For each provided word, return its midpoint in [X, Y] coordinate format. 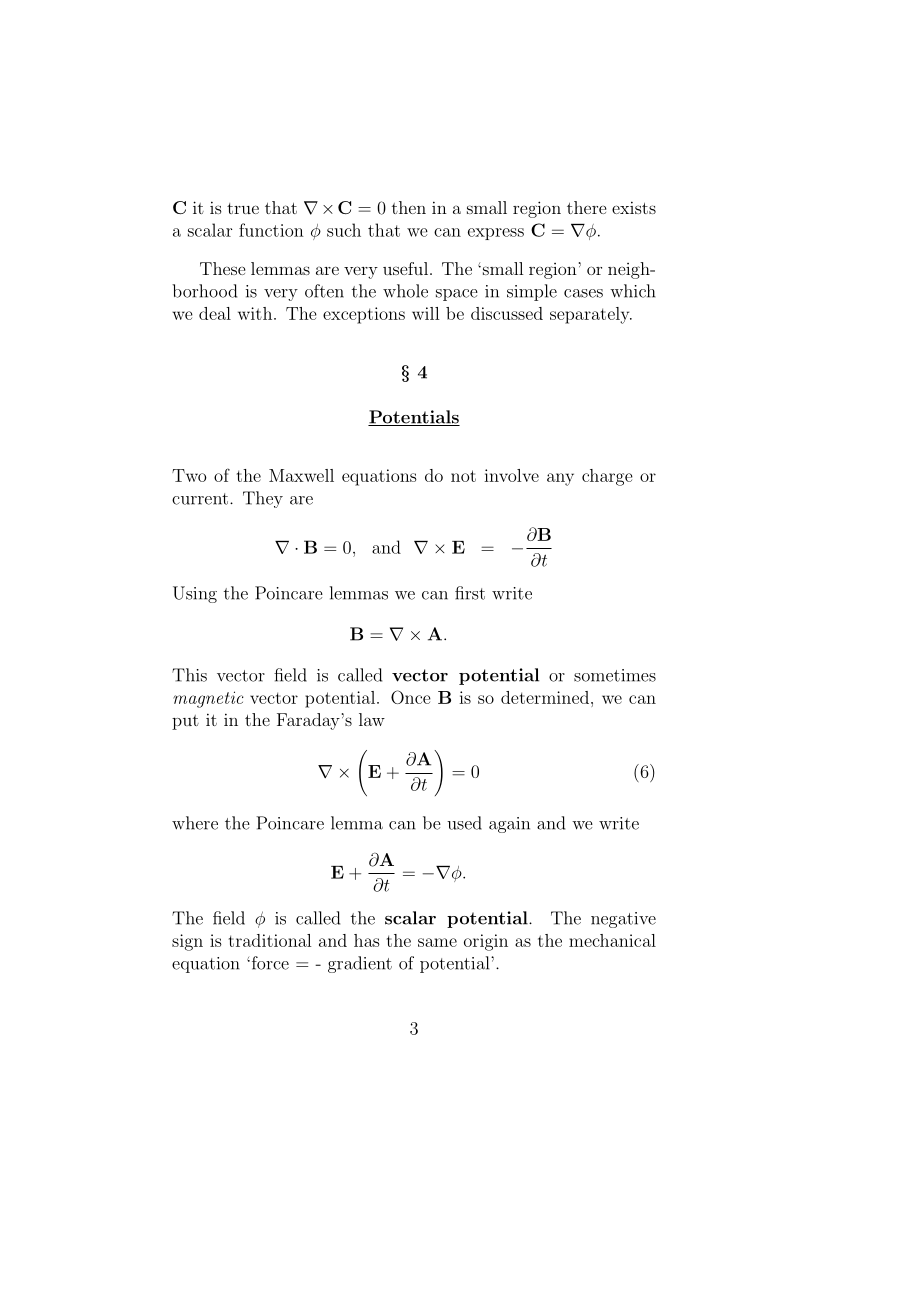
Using [195, 594]
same [437, 942]
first [470, 593]
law [372, 719]
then [409, 207]
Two [189, 475]
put [185, 722]
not [463, 476]
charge [607, 477]
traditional [270, 940]
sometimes [615, 675]
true [243, 208]
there [586, 207]
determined [545, 697]
